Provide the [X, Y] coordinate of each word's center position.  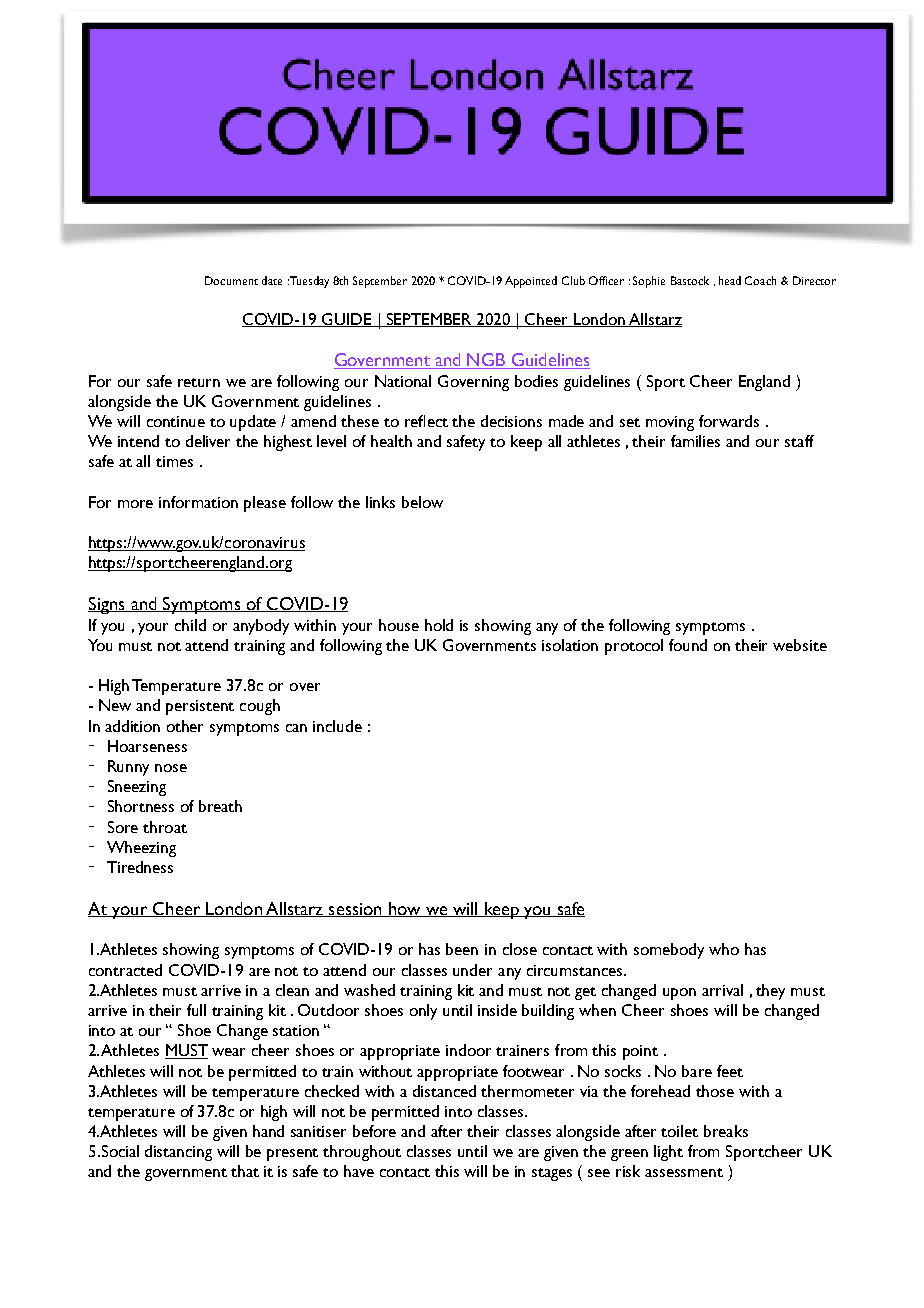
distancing [178, 1153]
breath [220, 806]
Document [231, 280]
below [422, 502]
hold [439, 625]
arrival [722, 990]
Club [573, 280]
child [190, 625]
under [472, 970]
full [196, 1010]
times [174, 461]
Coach [760, 280]
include [337, 726]
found [688, 645]
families [695, 441]
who [724, 949]
